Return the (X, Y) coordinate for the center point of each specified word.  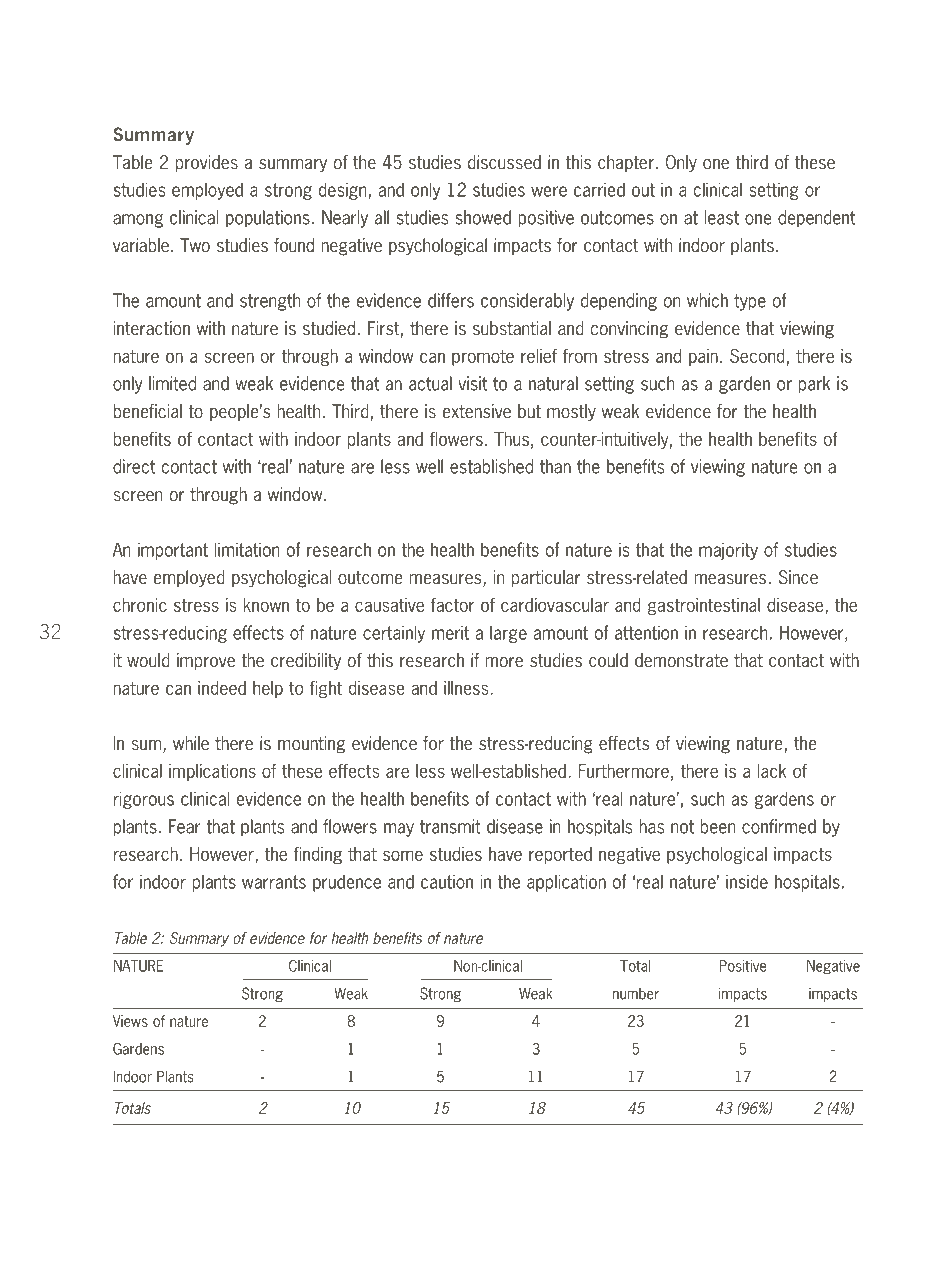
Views (130, 1021)
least (722, 217)
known (266, 605)
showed (483, 217)
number (636, 994)
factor (452, 604)
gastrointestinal (704, 606)
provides (207, 163)
